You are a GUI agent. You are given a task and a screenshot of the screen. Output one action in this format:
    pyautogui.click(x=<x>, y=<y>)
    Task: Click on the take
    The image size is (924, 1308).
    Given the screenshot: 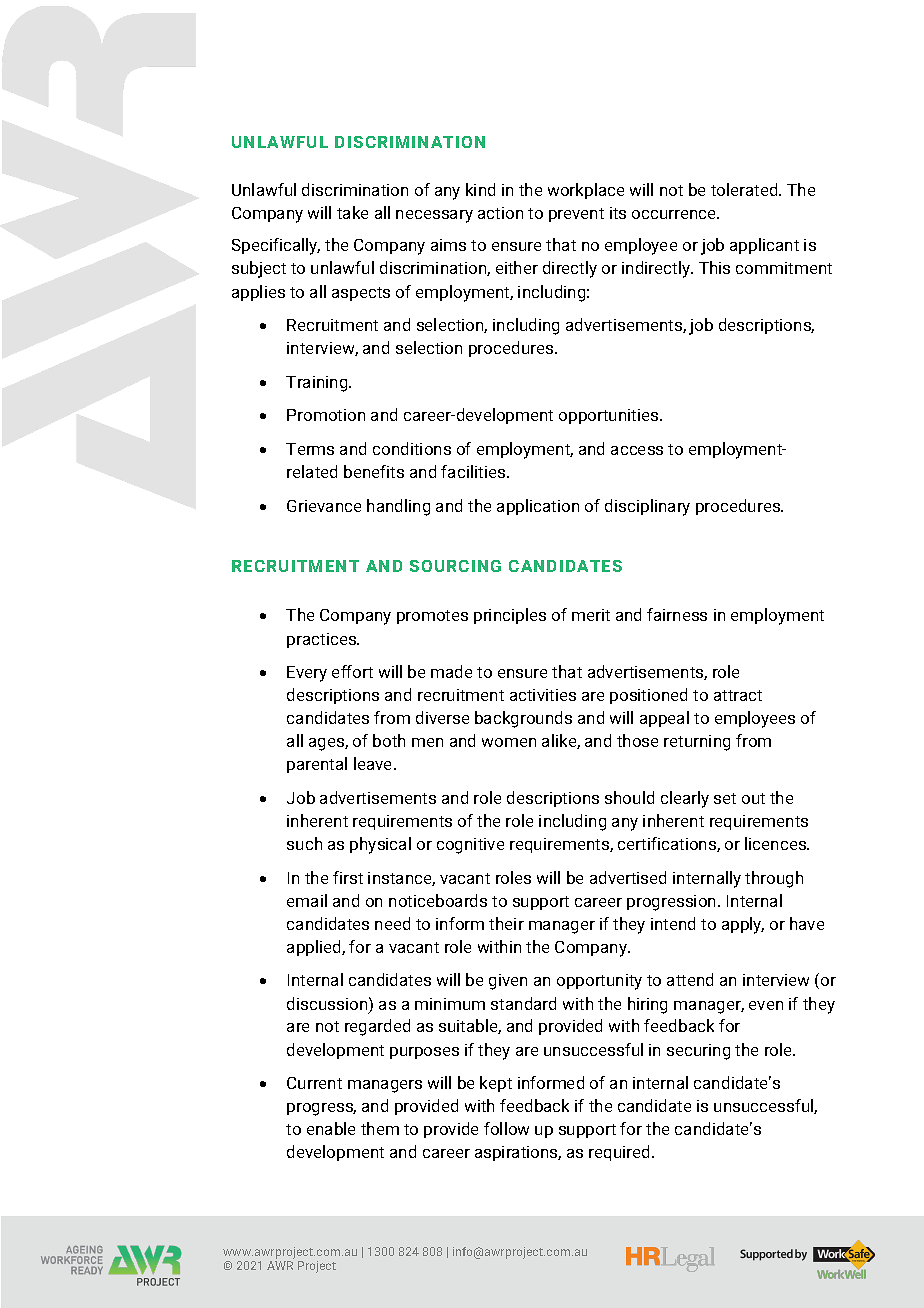 What is the action you would take?
    pyautogui.click(x=352, y=212)
